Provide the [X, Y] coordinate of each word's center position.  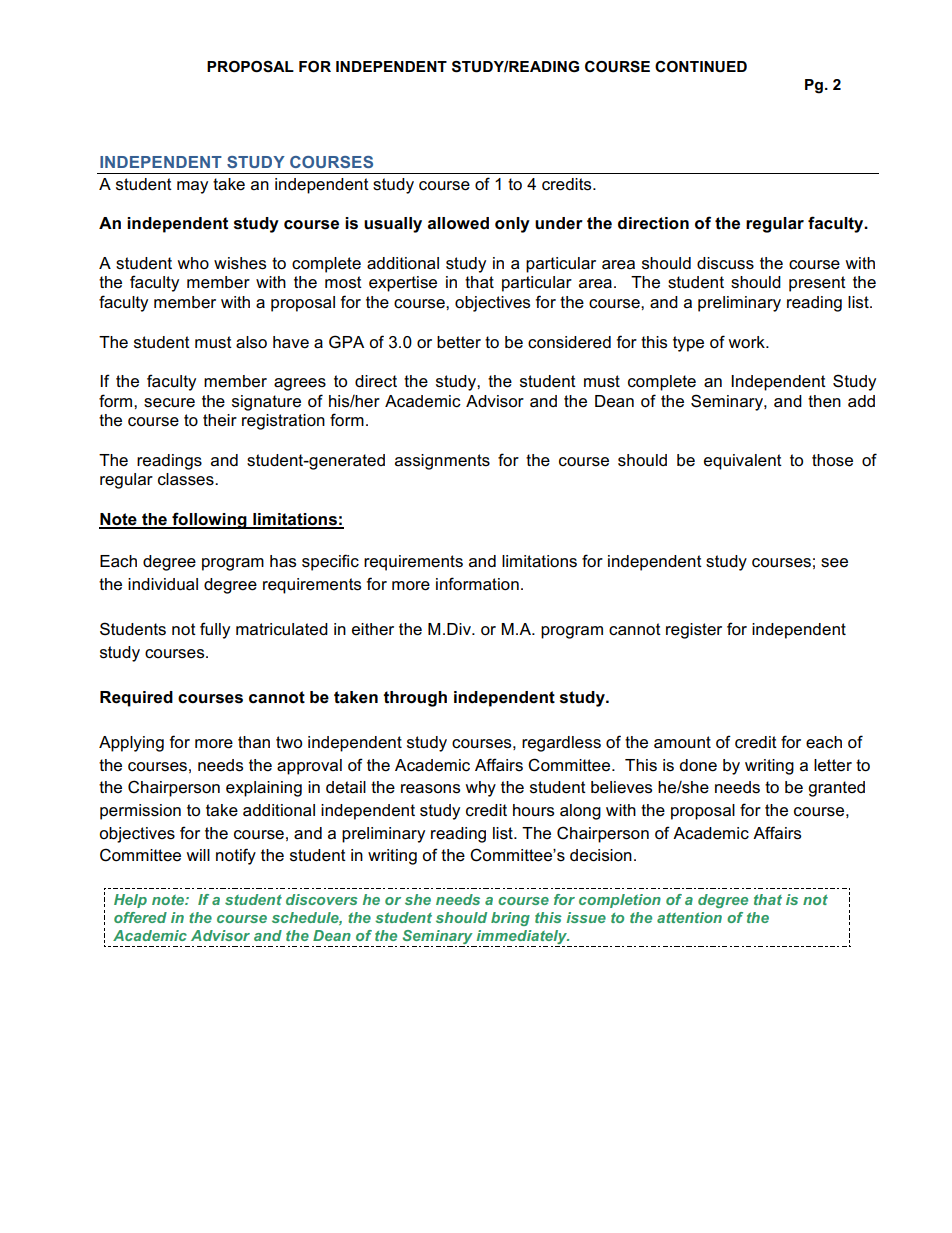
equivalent [743, 462]
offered [140, 917]
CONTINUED [701, 67]
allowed [458, 223]
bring [510, 919]
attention [689, 917]
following [209, 520]
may [192, 187]
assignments [442, 462]
